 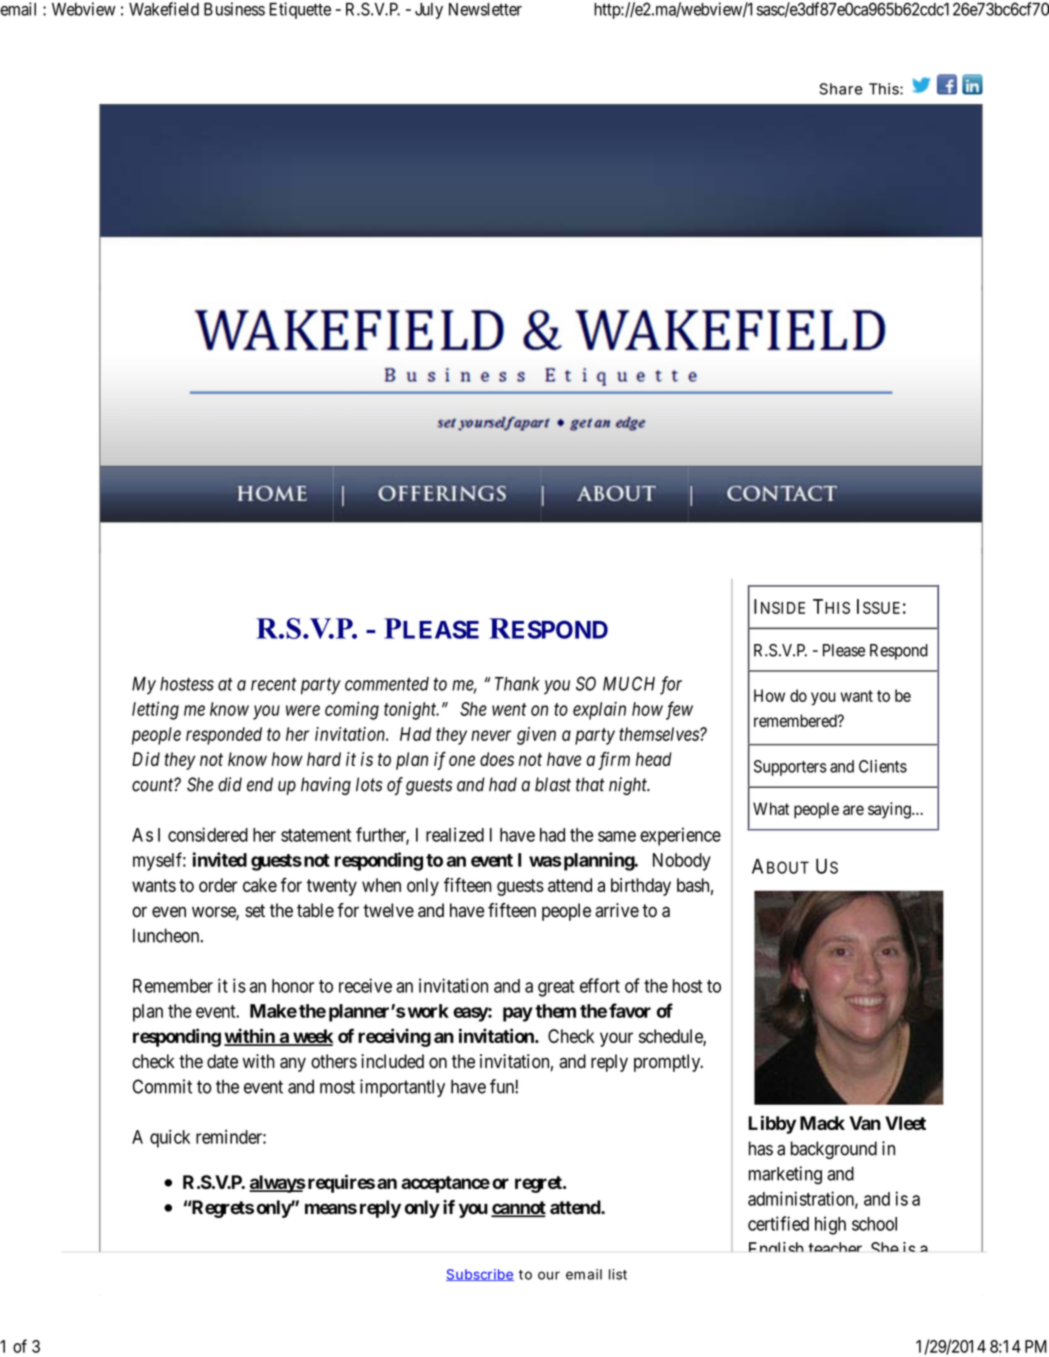 What do you see at coordinates (220, 859) in the document?
I see `invited` at bounding box center [220, 859].
